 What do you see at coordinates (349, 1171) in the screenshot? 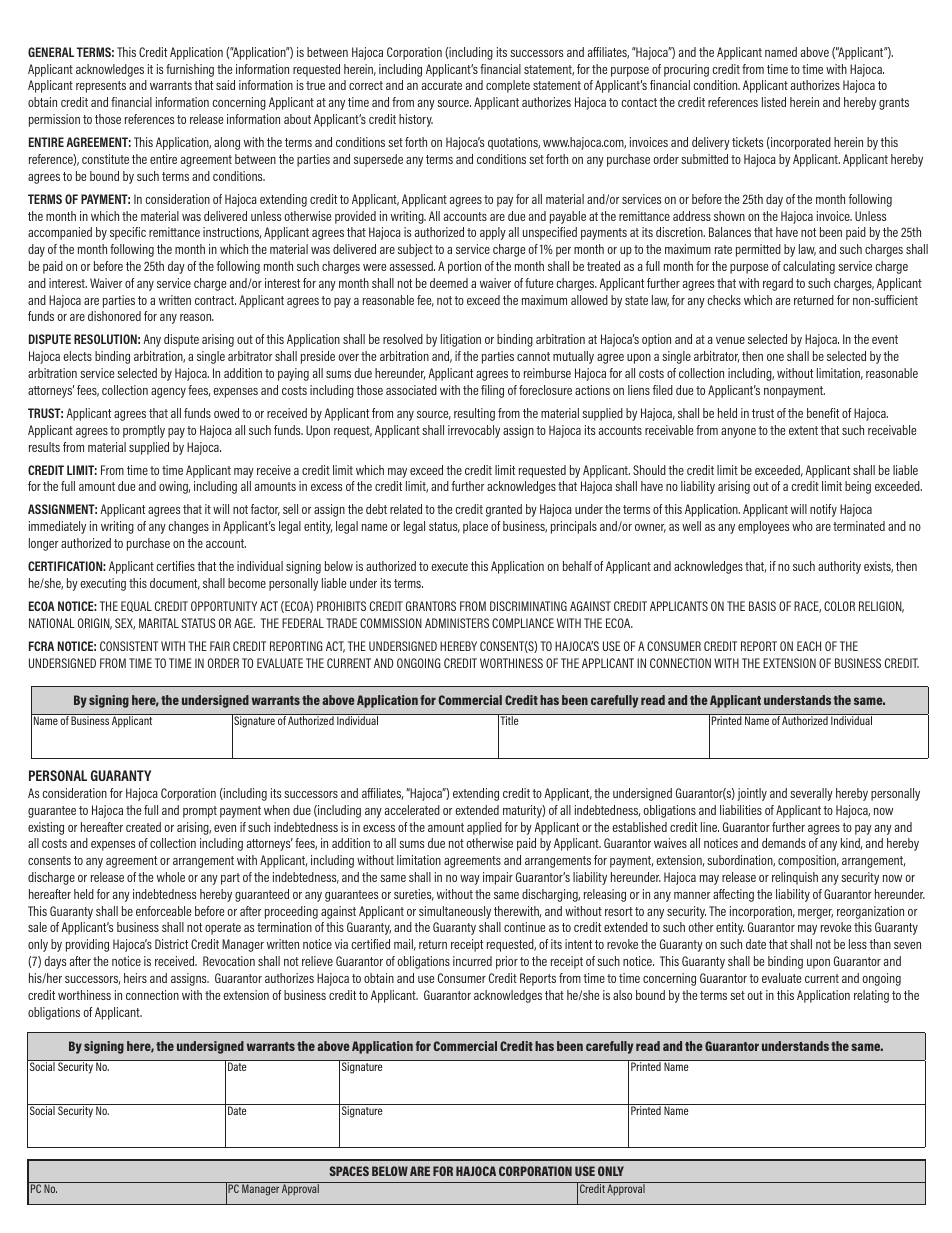
I see `SPACES` at bounding box center [349, 1171].
